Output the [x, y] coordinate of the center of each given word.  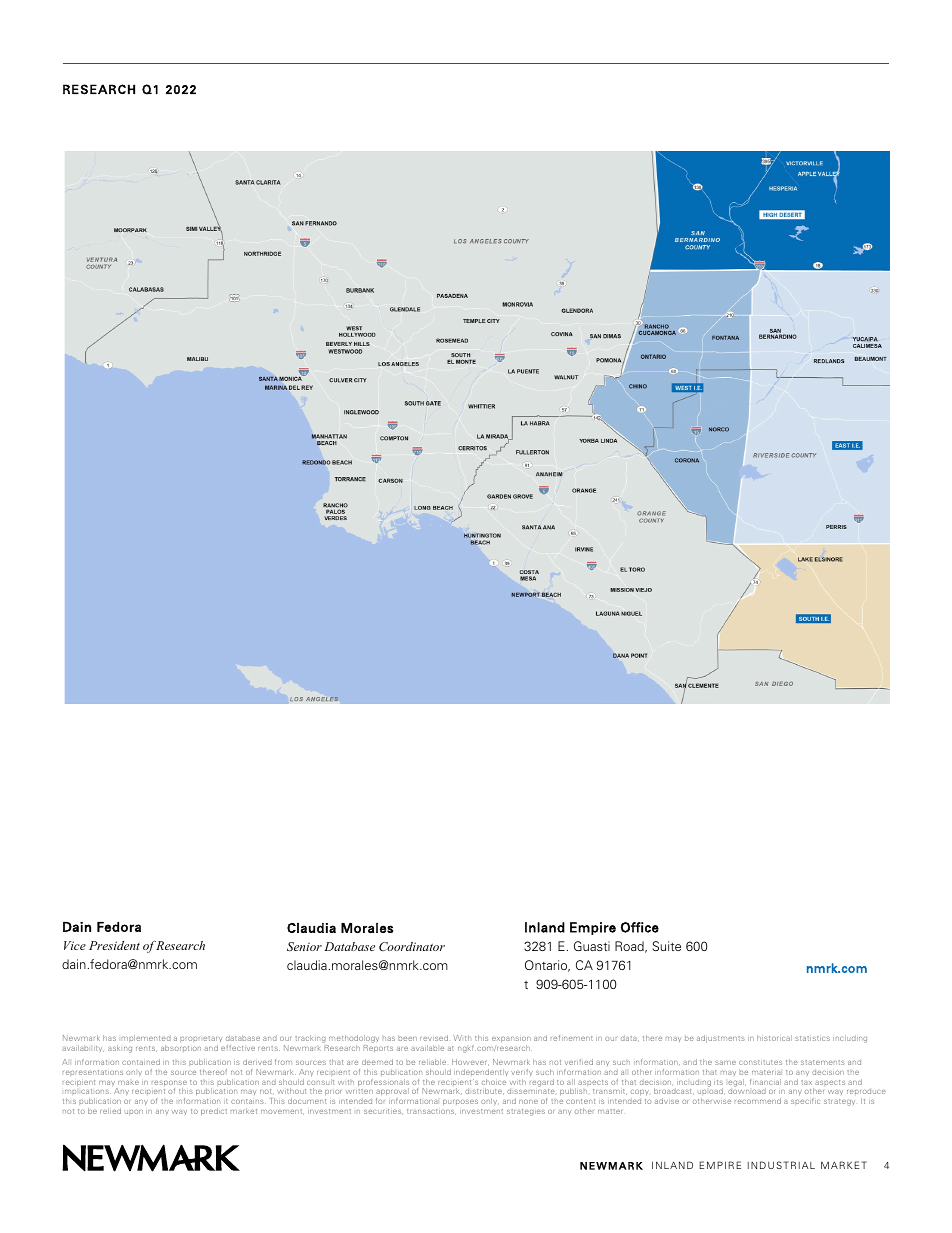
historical [774, 1038]
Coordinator [412, 946]
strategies [526, 1112]
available [427, 1048]
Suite [666, 946]
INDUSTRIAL [781, 1165]
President [114, 945]
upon [134, 1112]
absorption [181, 1048]
